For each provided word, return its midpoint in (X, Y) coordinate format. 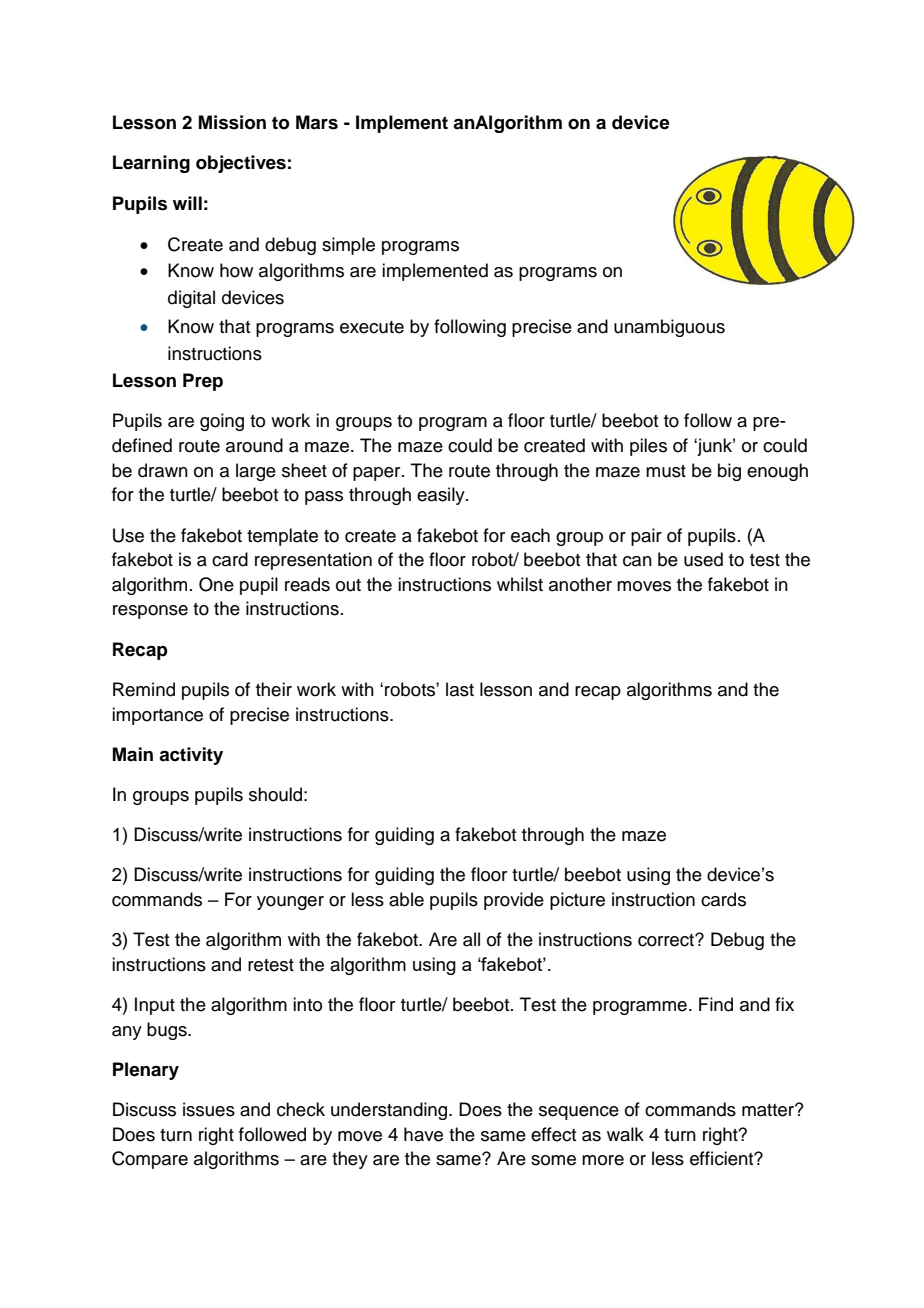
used (703, 559)
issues (209, 1109)
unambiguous (669, 328)
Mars (317, 122)
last (460, 689)
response (150, 612)
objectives (241, 164)
